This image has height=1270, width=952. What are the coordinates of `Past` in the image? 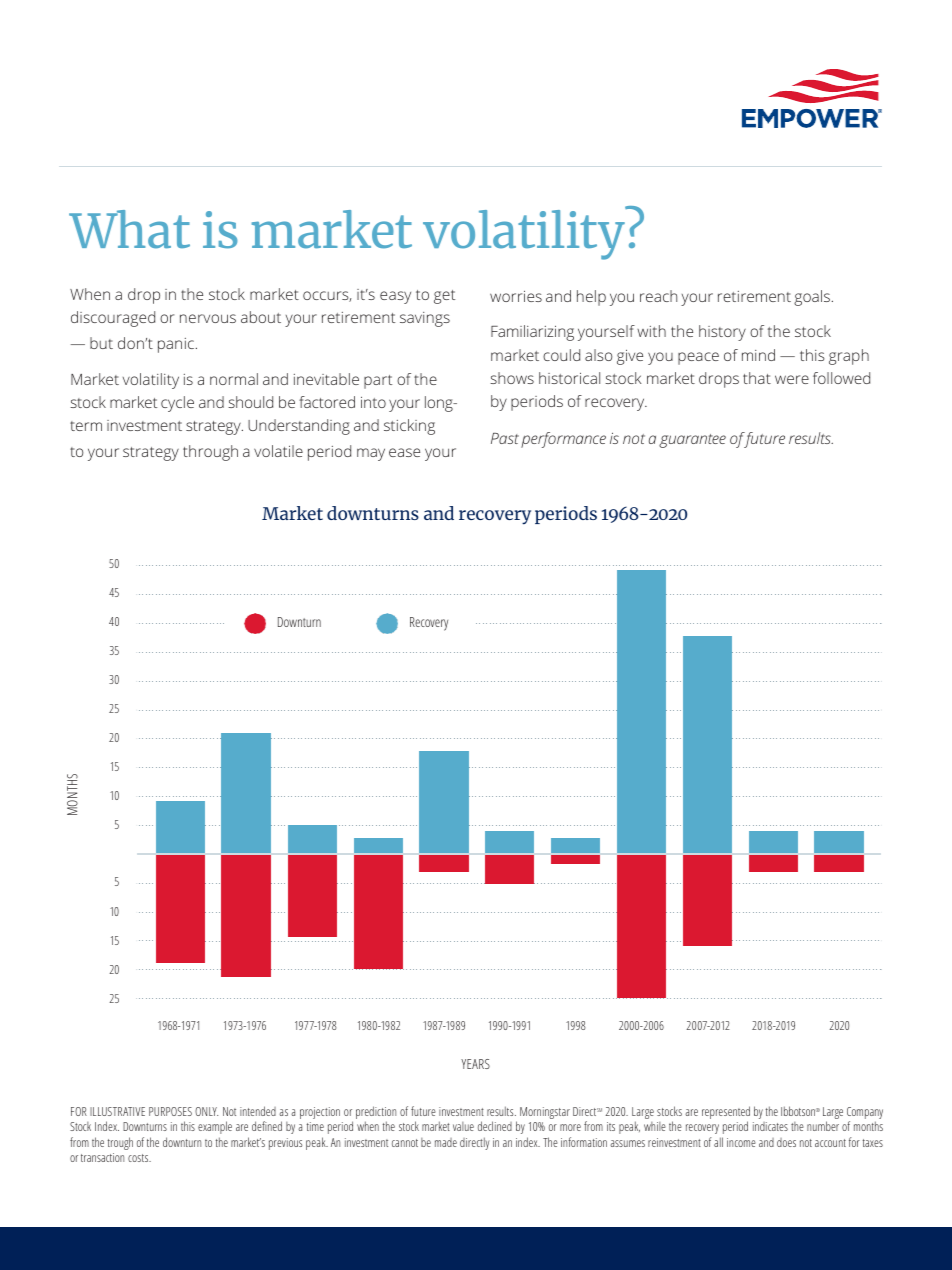 It's located at (505, 438).
